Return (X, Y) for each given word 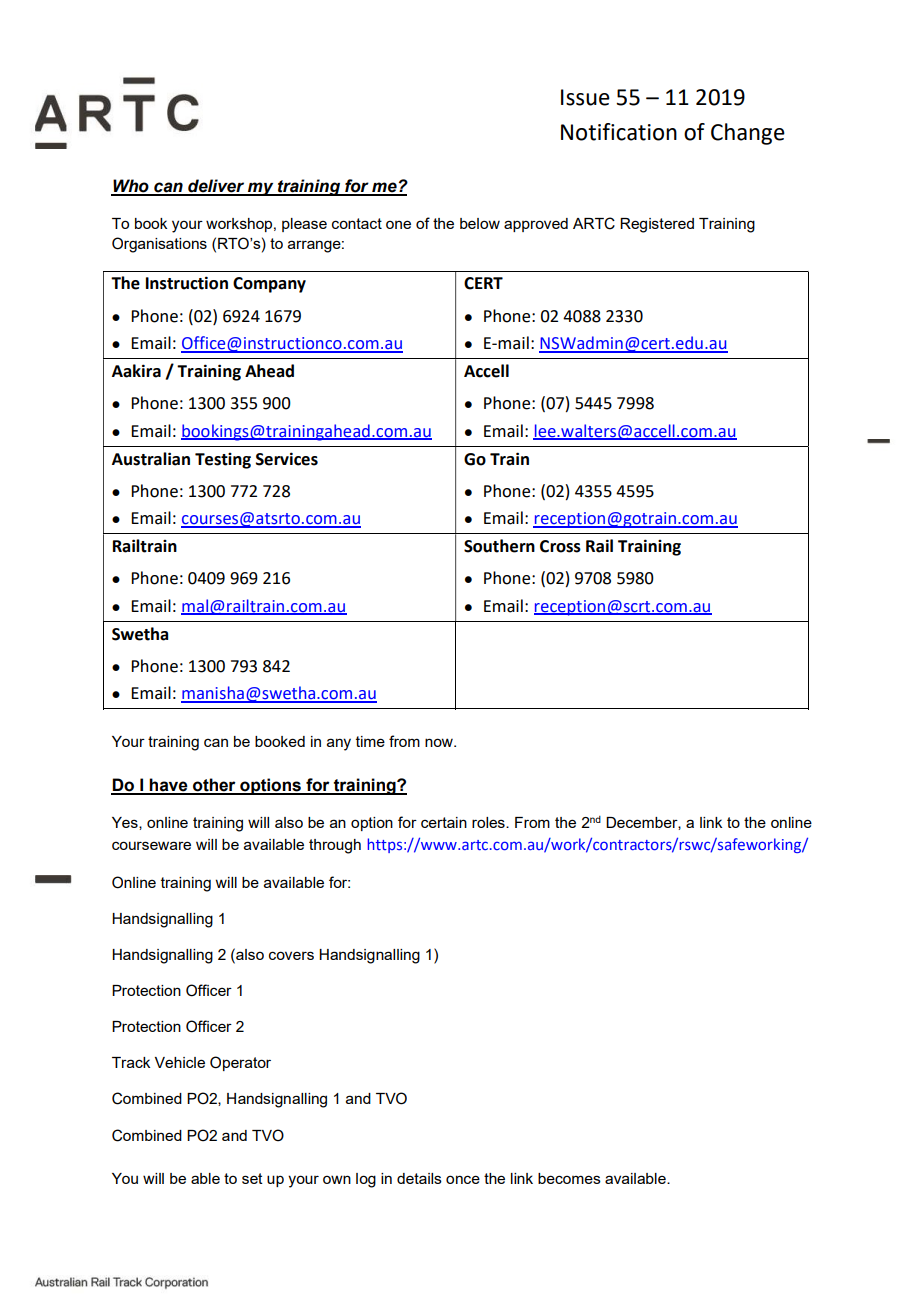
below (480, 223)
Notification (619, 132)
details (419, 1178)
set (252, 1178)
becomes (569, 1178)
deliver (216, 187)
